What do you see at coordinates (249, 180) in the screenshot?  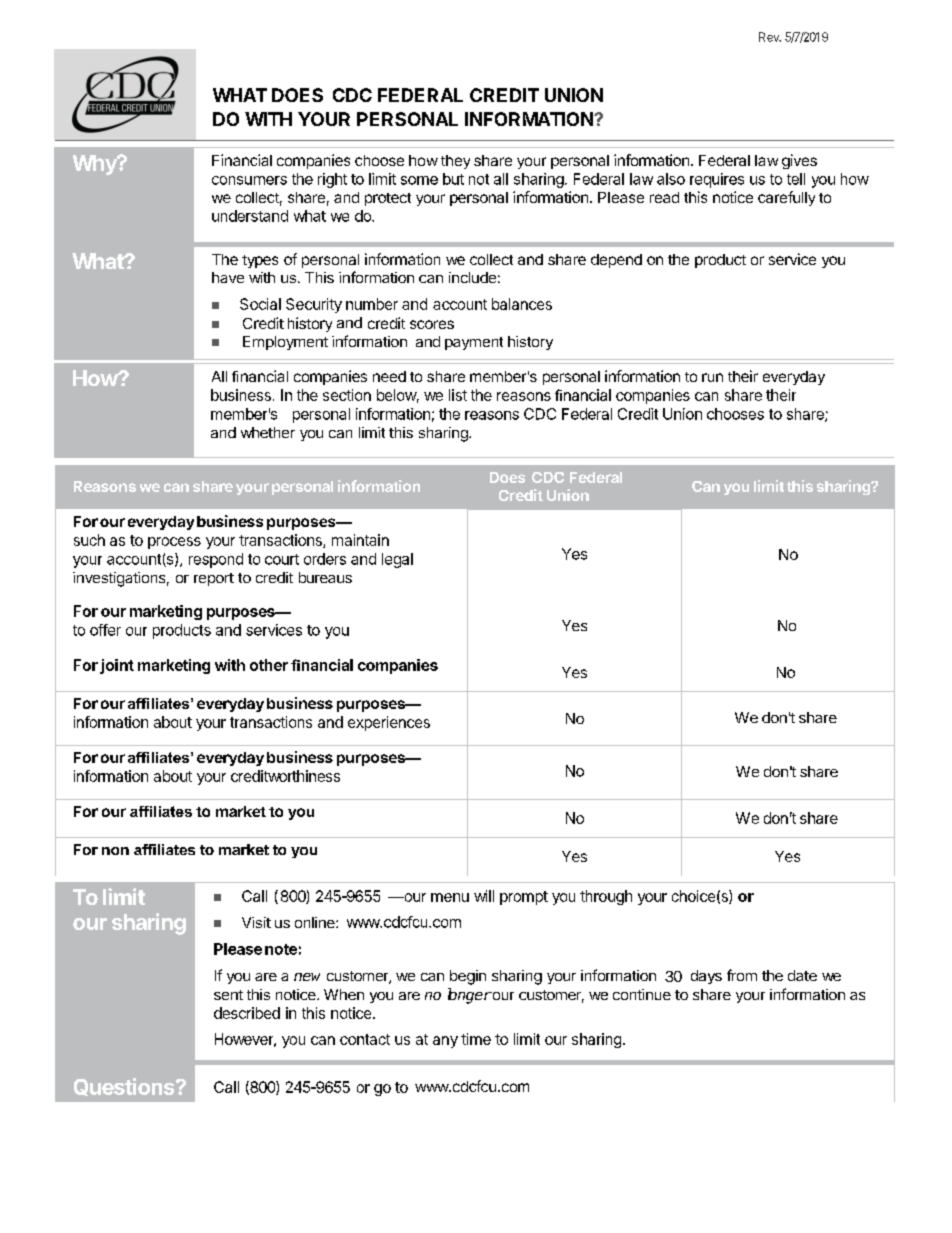 I see `consumers` at bounding box center [249, 180].
